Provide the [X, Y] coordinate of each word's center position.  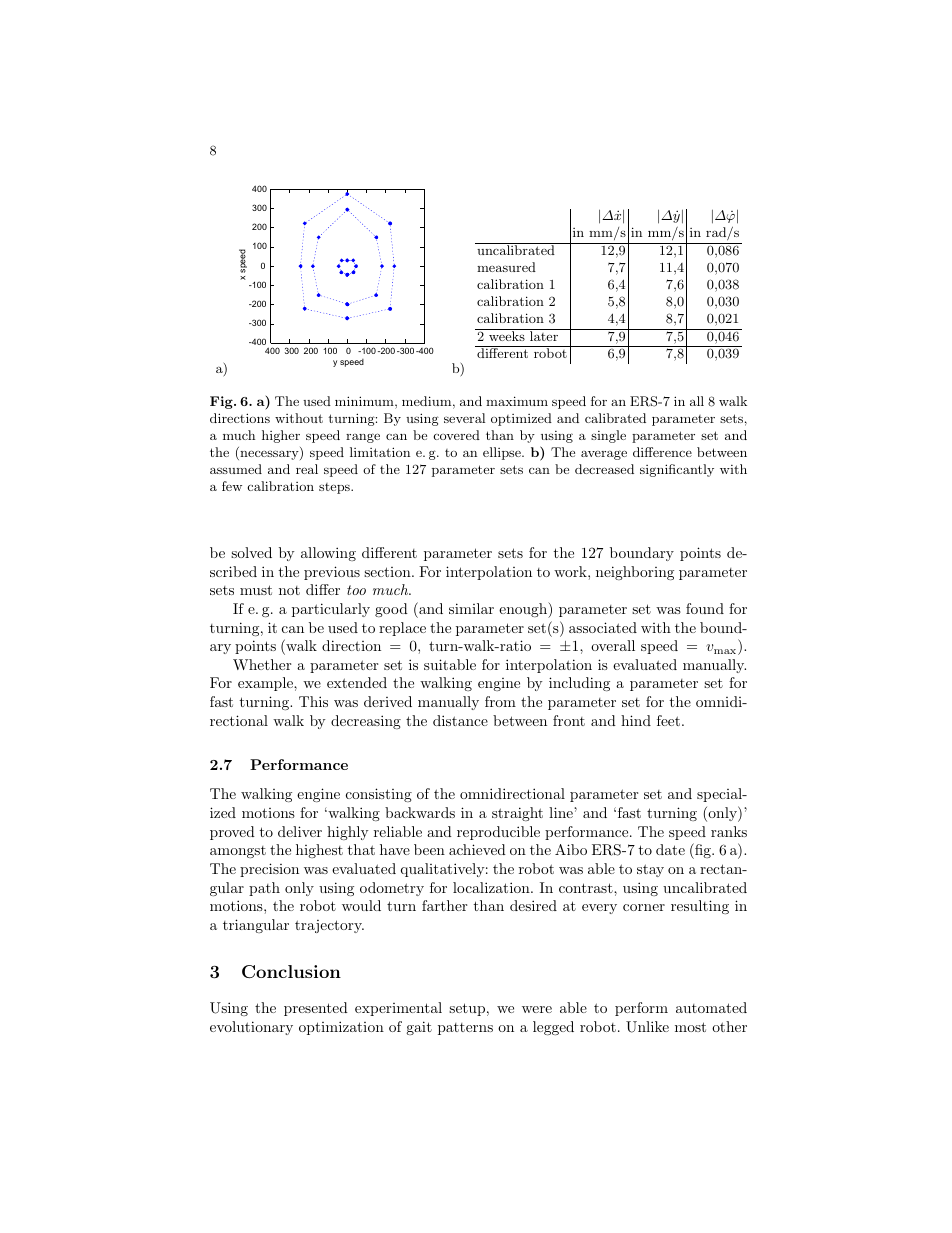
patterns [465, 1029]
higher [281, 436]
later [544, 335]
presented [316, 1009]
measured [506, 267]
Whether [262, 664]
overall [613, 645]
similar [471, 608]
